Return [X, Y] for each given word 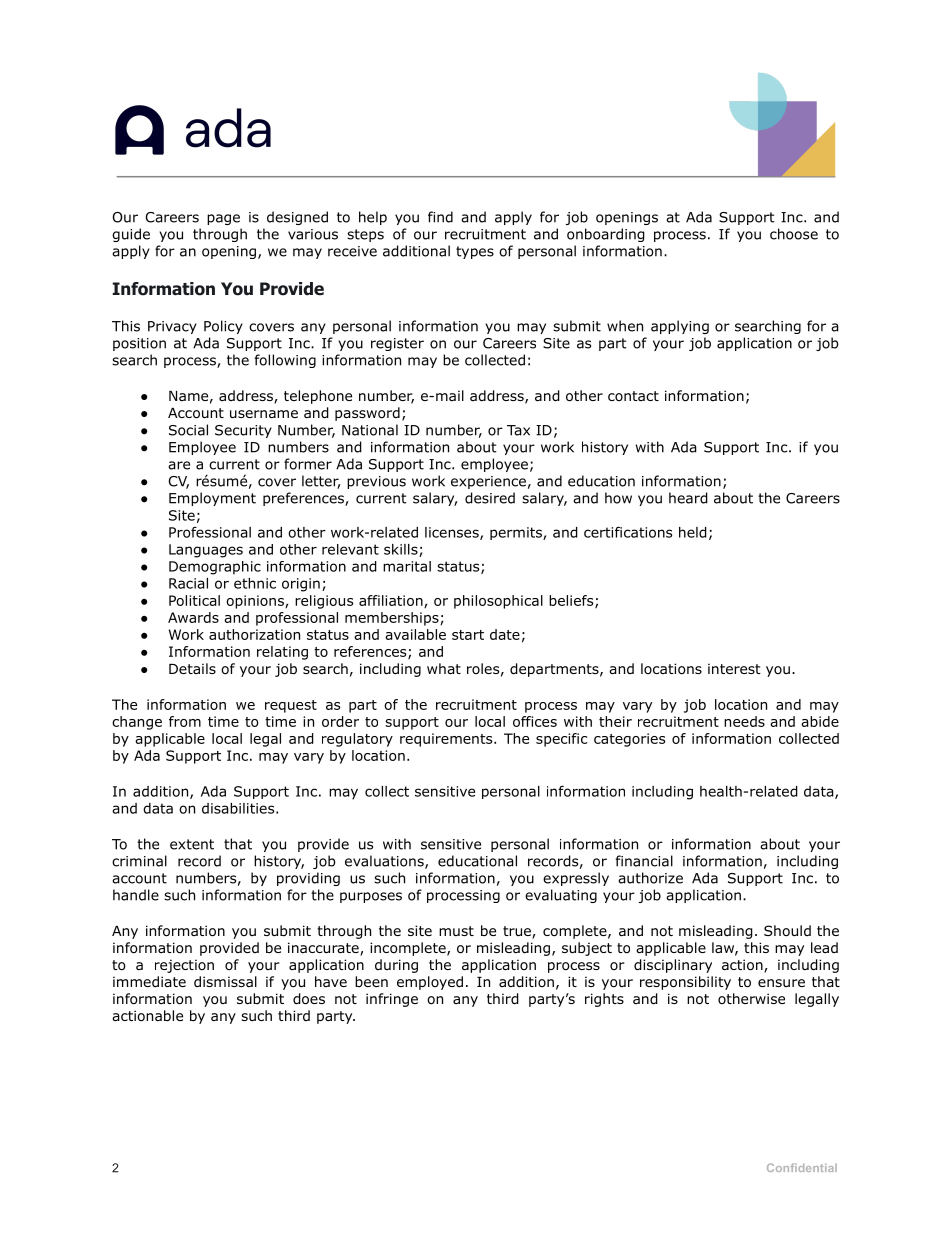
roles [483, 668]
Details [192, 668]
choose [794, 234]
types [475, 252]
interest [734, 668]
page [223, 219]
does [309, 999]
